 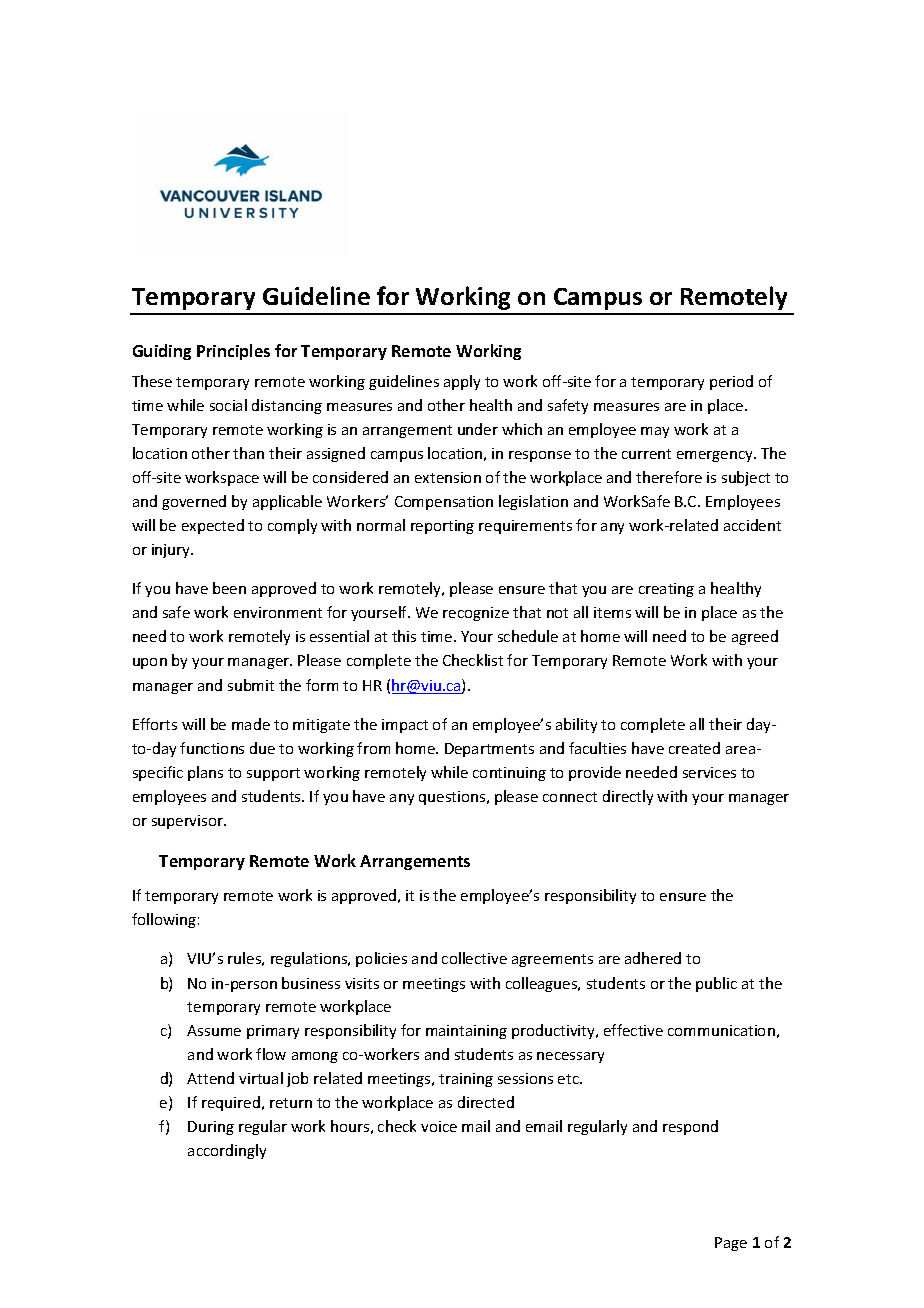 I want to click on Page, so click(x=731, y=1244).
